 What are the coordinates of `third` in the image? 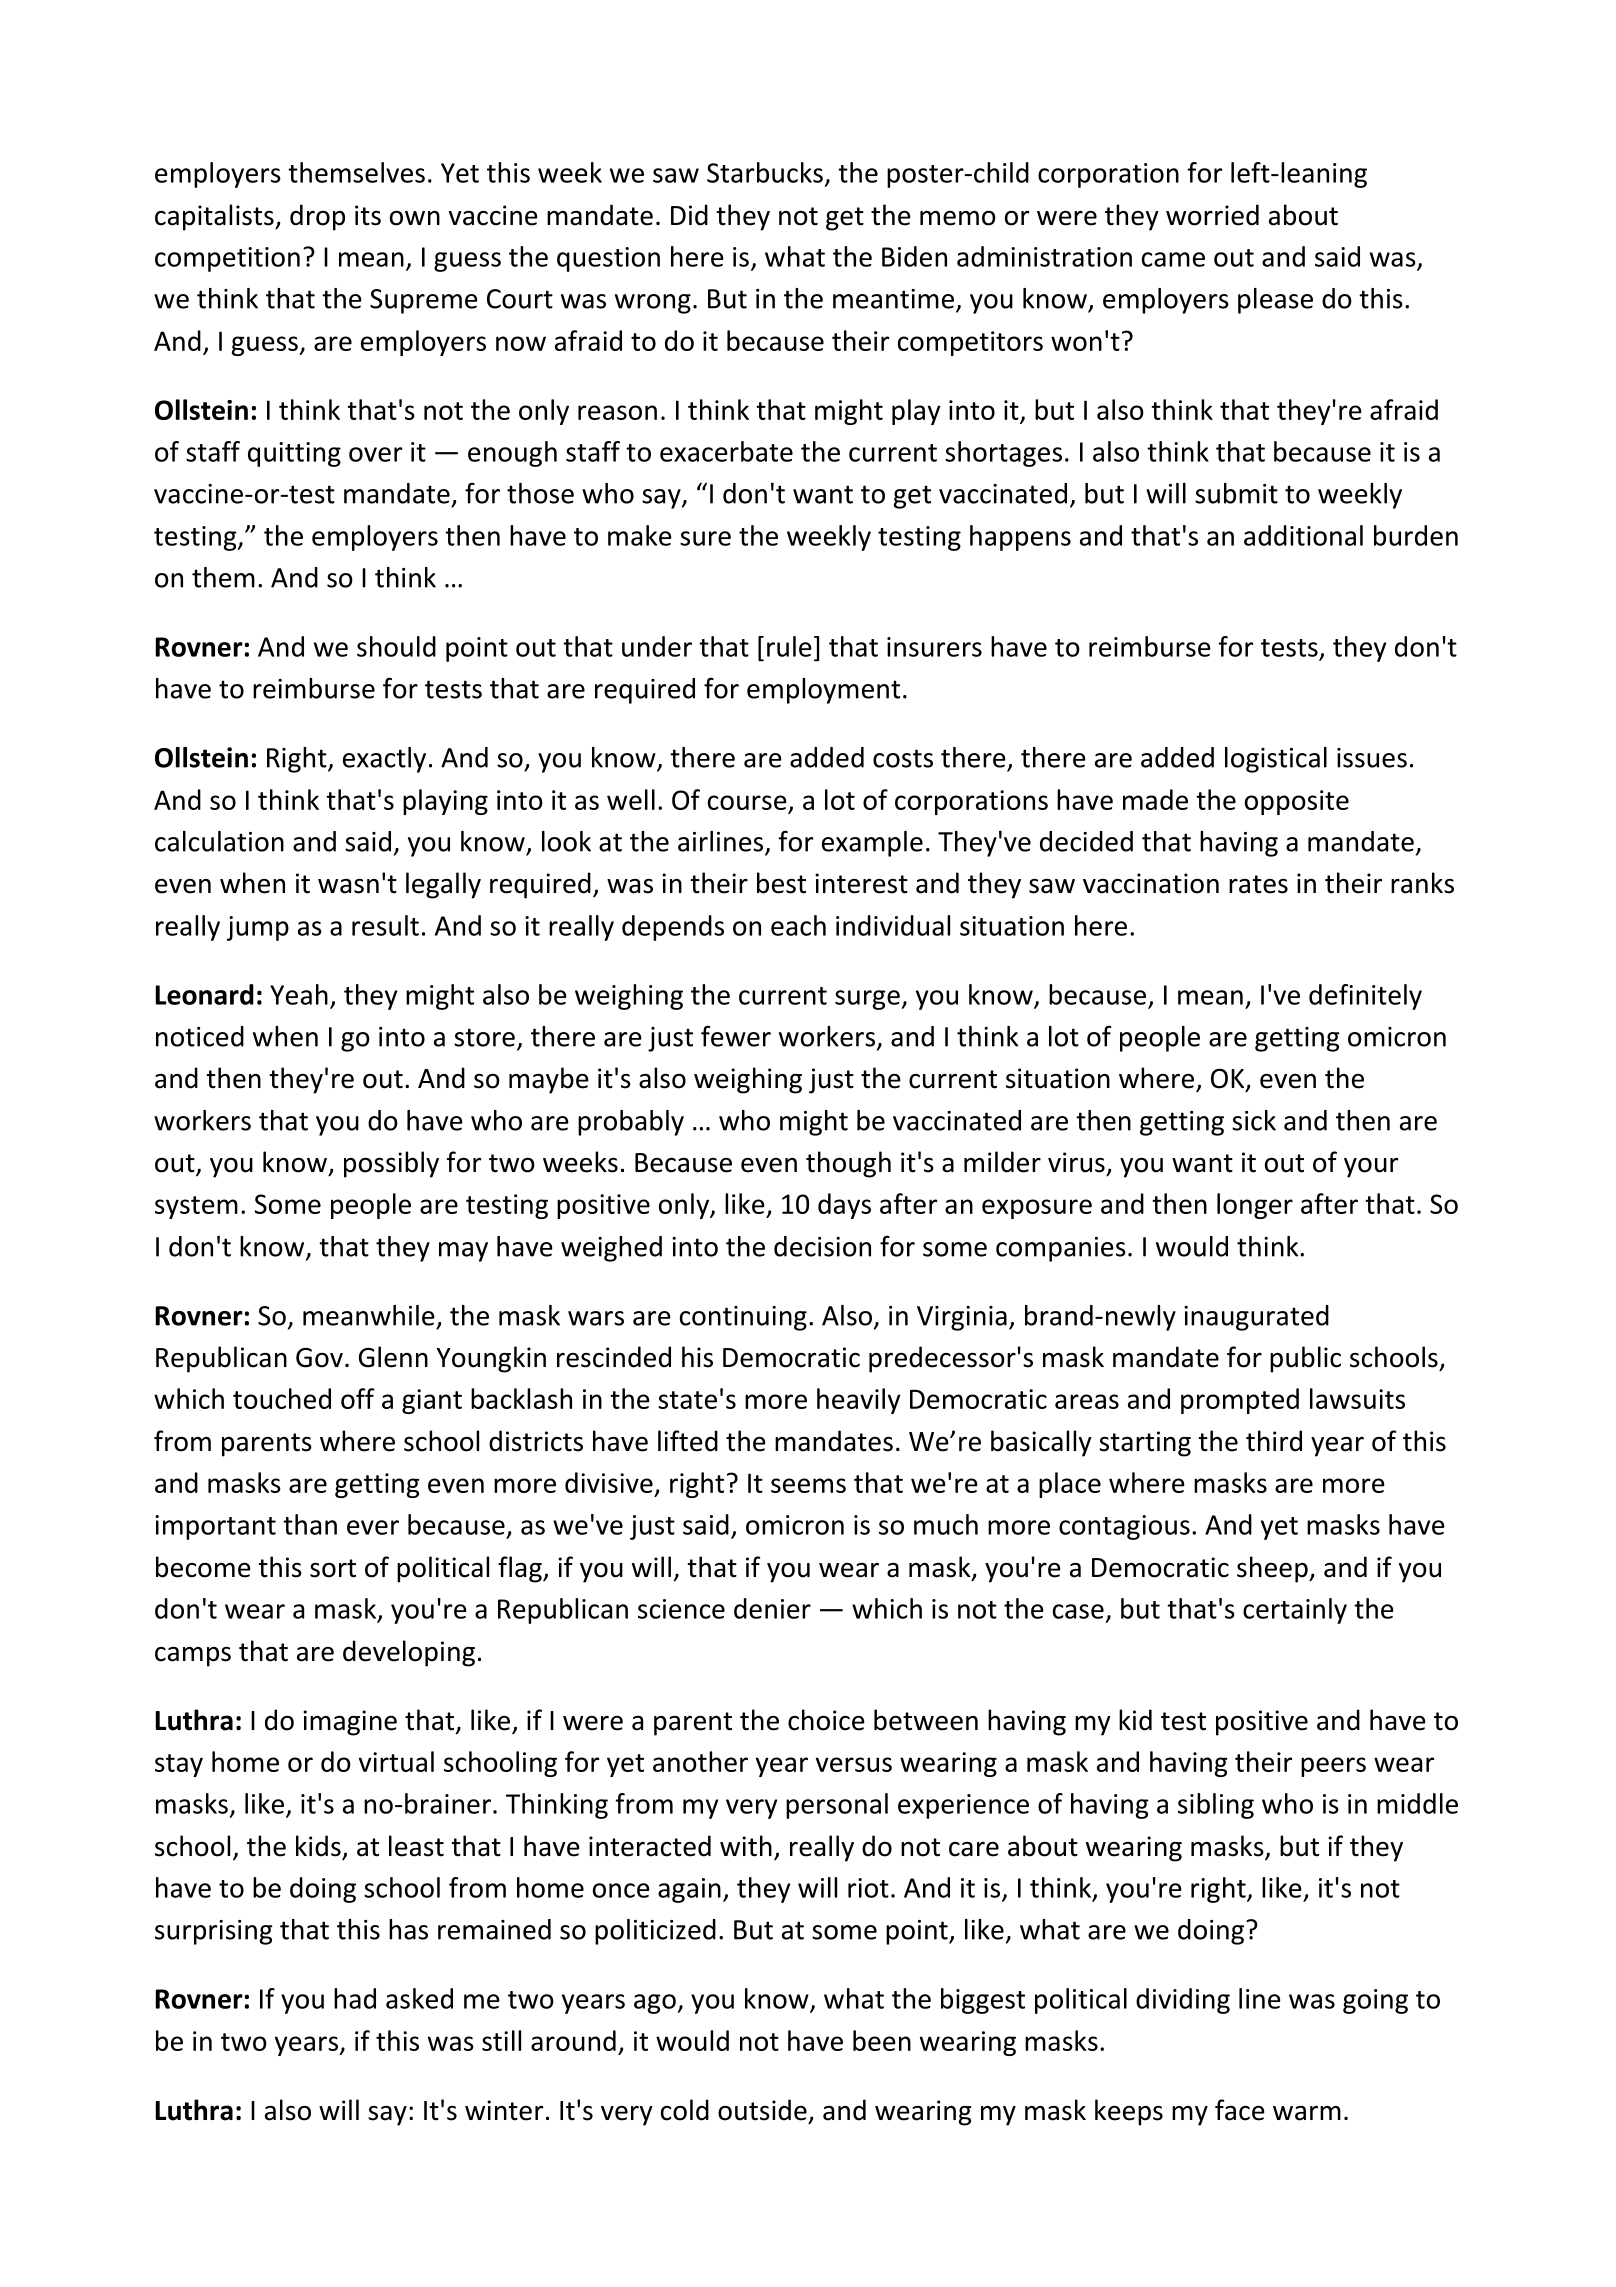 It's located at (1274, 1441).
